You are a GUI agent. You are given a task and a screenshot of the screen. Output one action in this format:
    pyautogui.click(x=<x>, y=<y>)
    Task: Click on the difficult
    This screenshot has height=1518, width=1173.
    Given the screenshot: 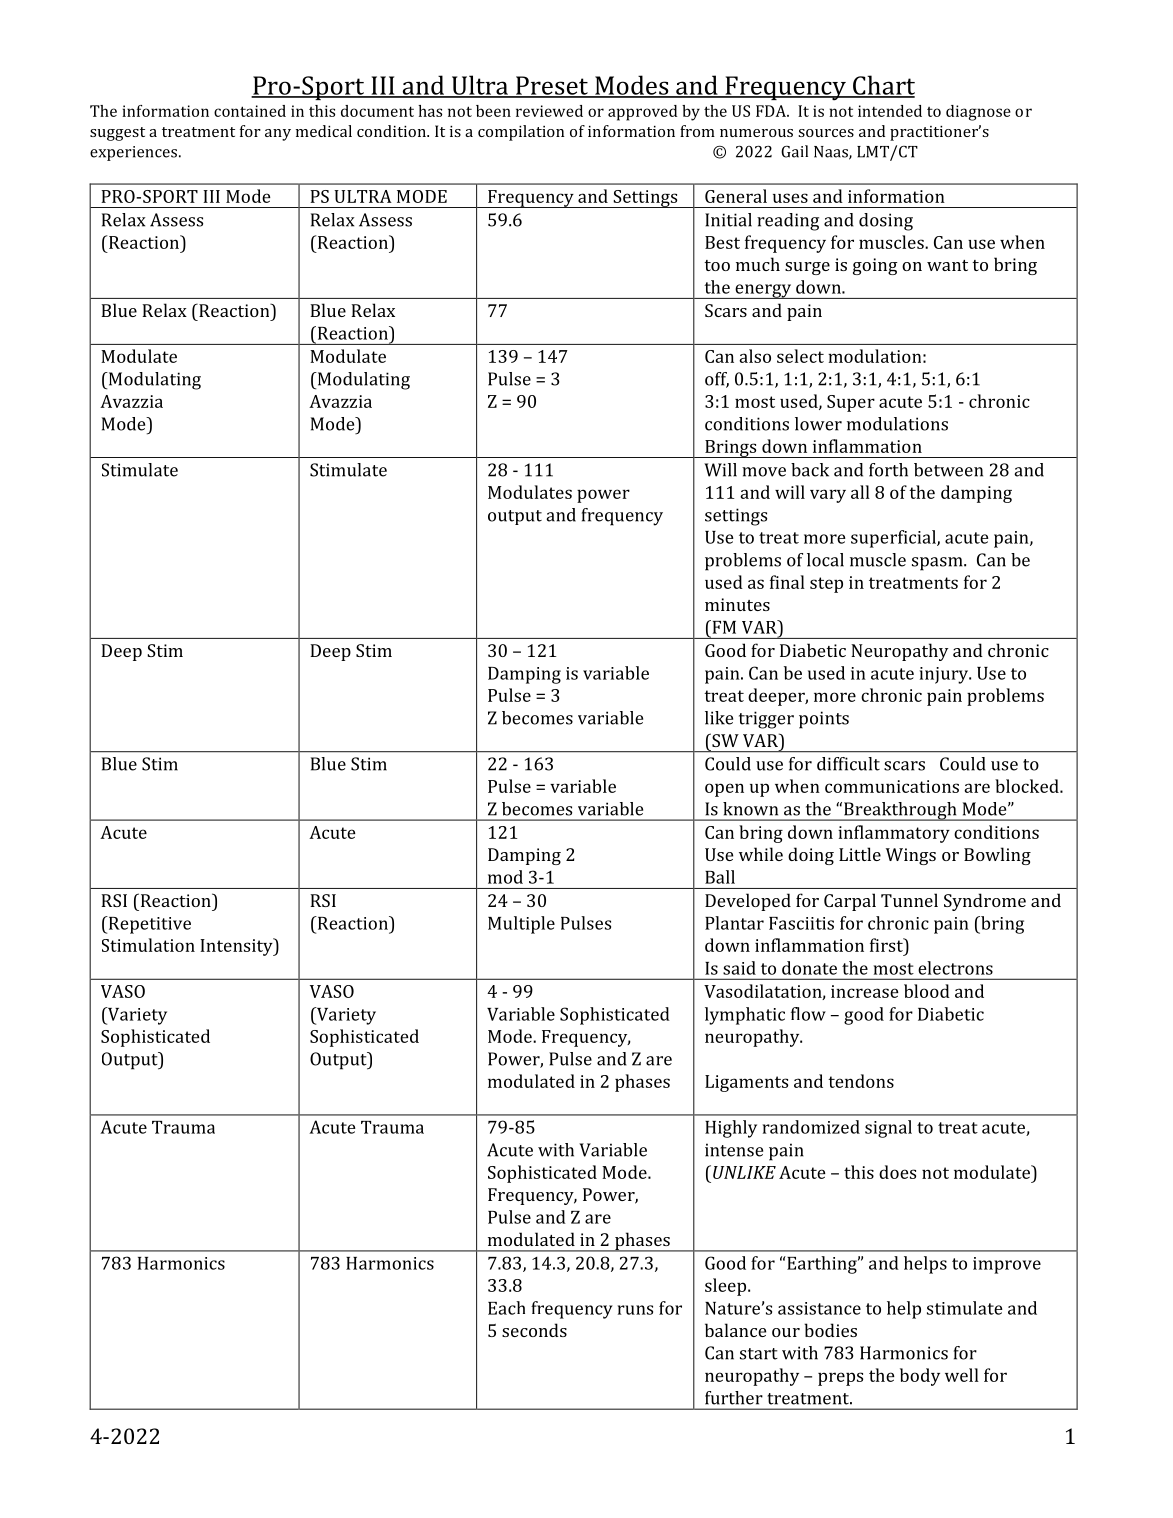 What is the action you would take?
    pyautogui.click(x=848, y=764)
